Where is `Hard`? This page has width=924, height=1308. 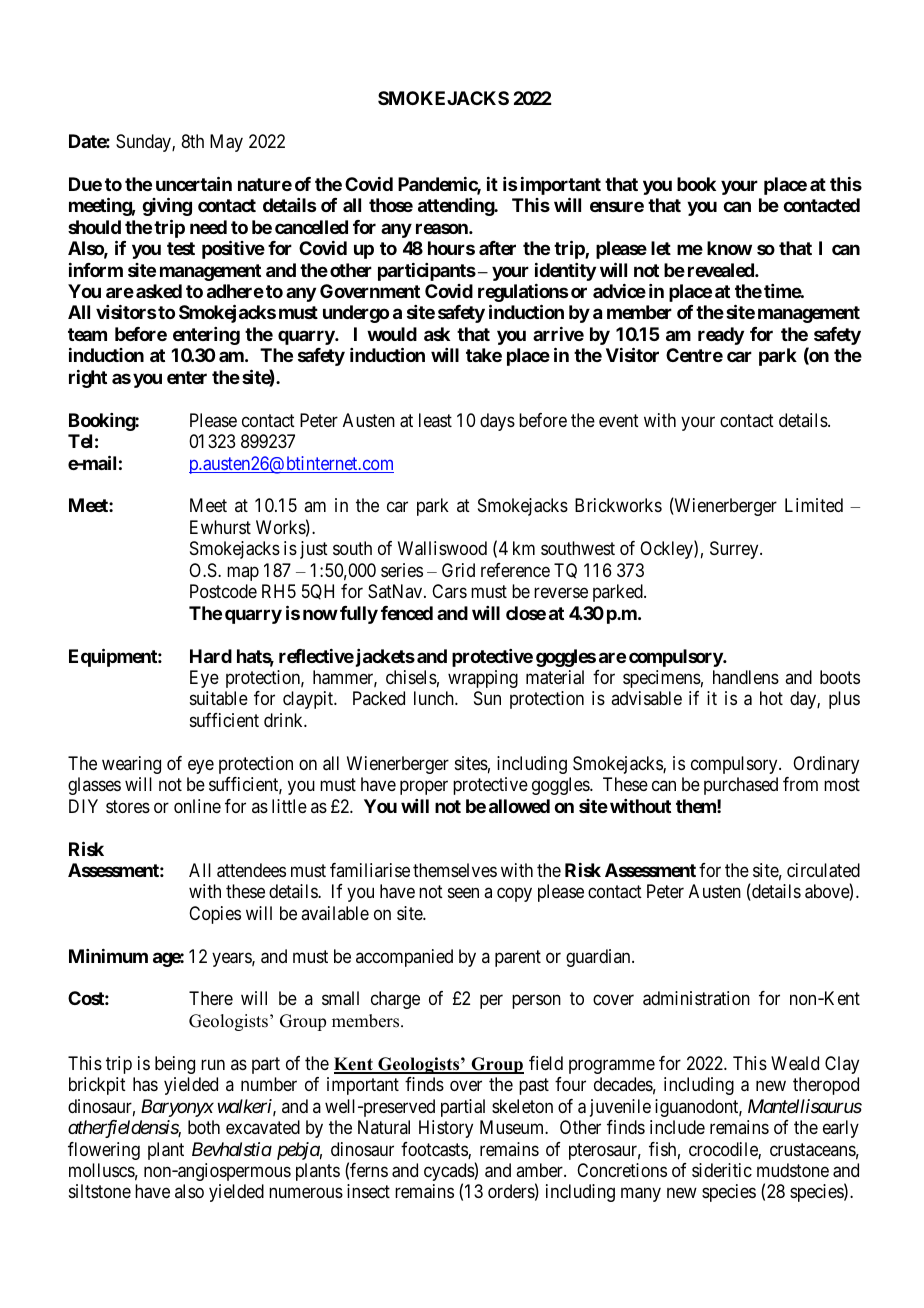 Hard is located at coordinates (211, 656).
